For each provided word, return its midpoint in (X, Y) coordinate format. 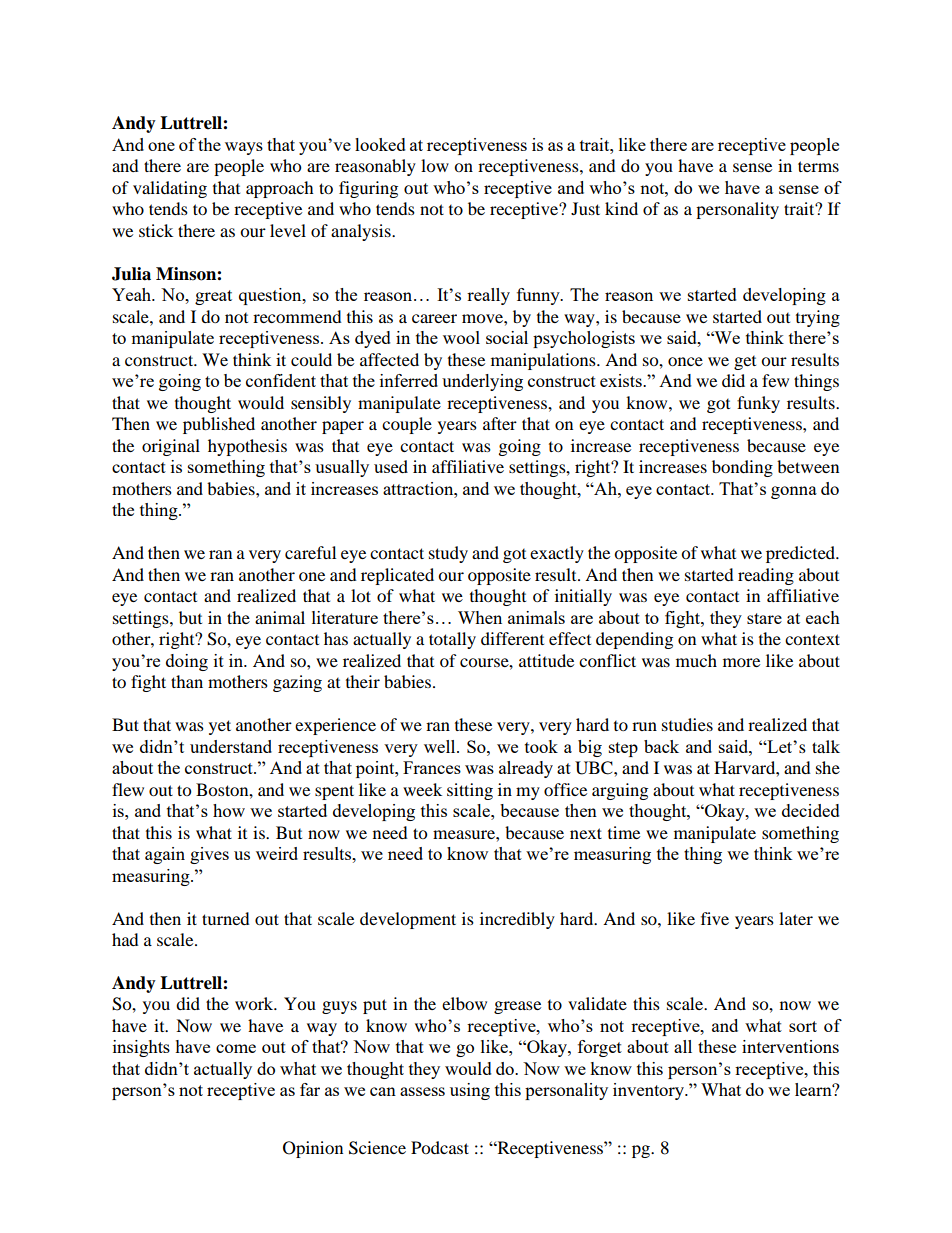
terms (818, 166)
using (470, 1091)
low (435, 165)
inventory (650, 1091)
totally (452, 640)
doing (187, 662)
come (236, 1048)
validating (170, 189)
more (741, 662)
